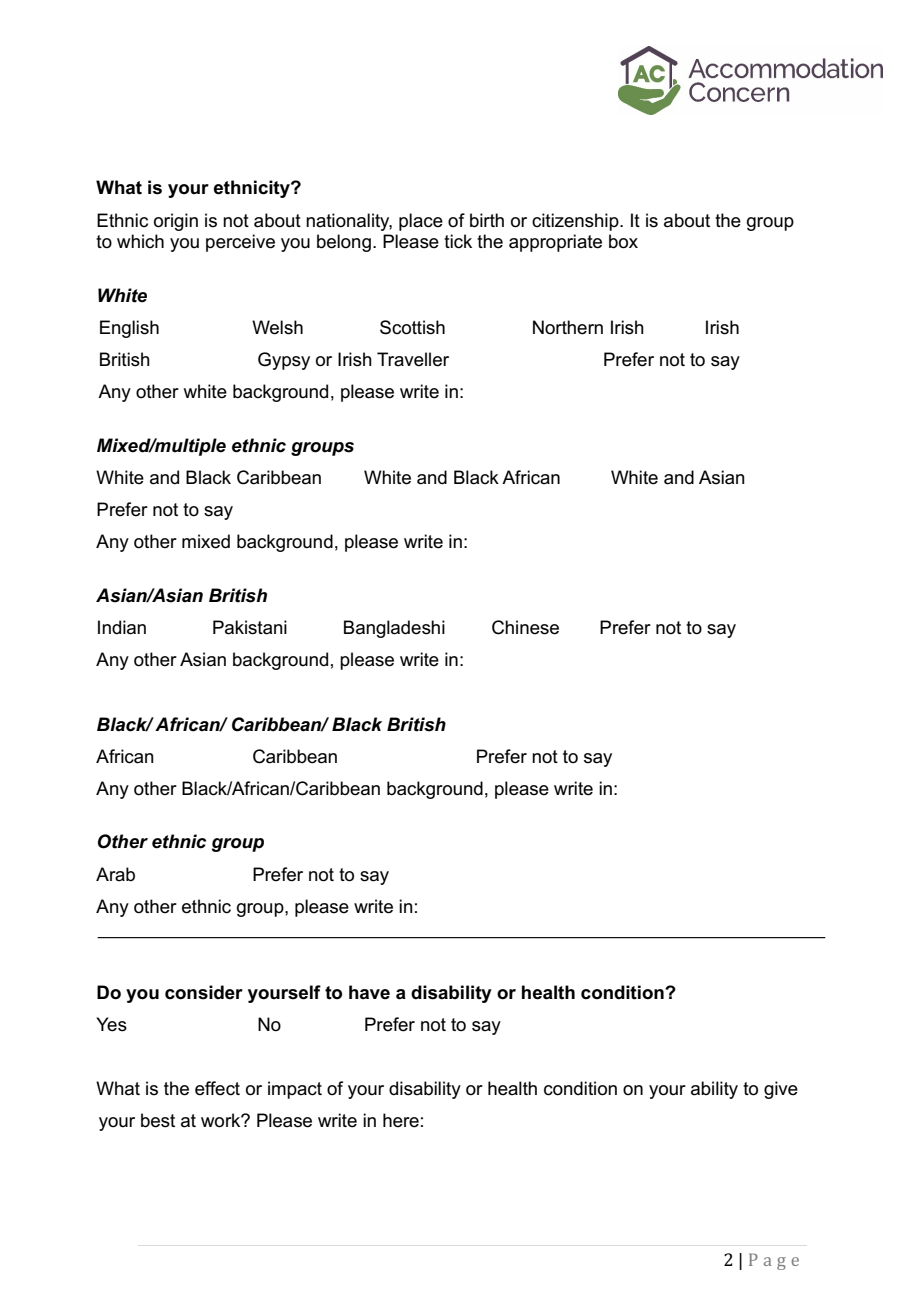 The image size is (924, 1308). I want to click on have, so click(369, 992).
